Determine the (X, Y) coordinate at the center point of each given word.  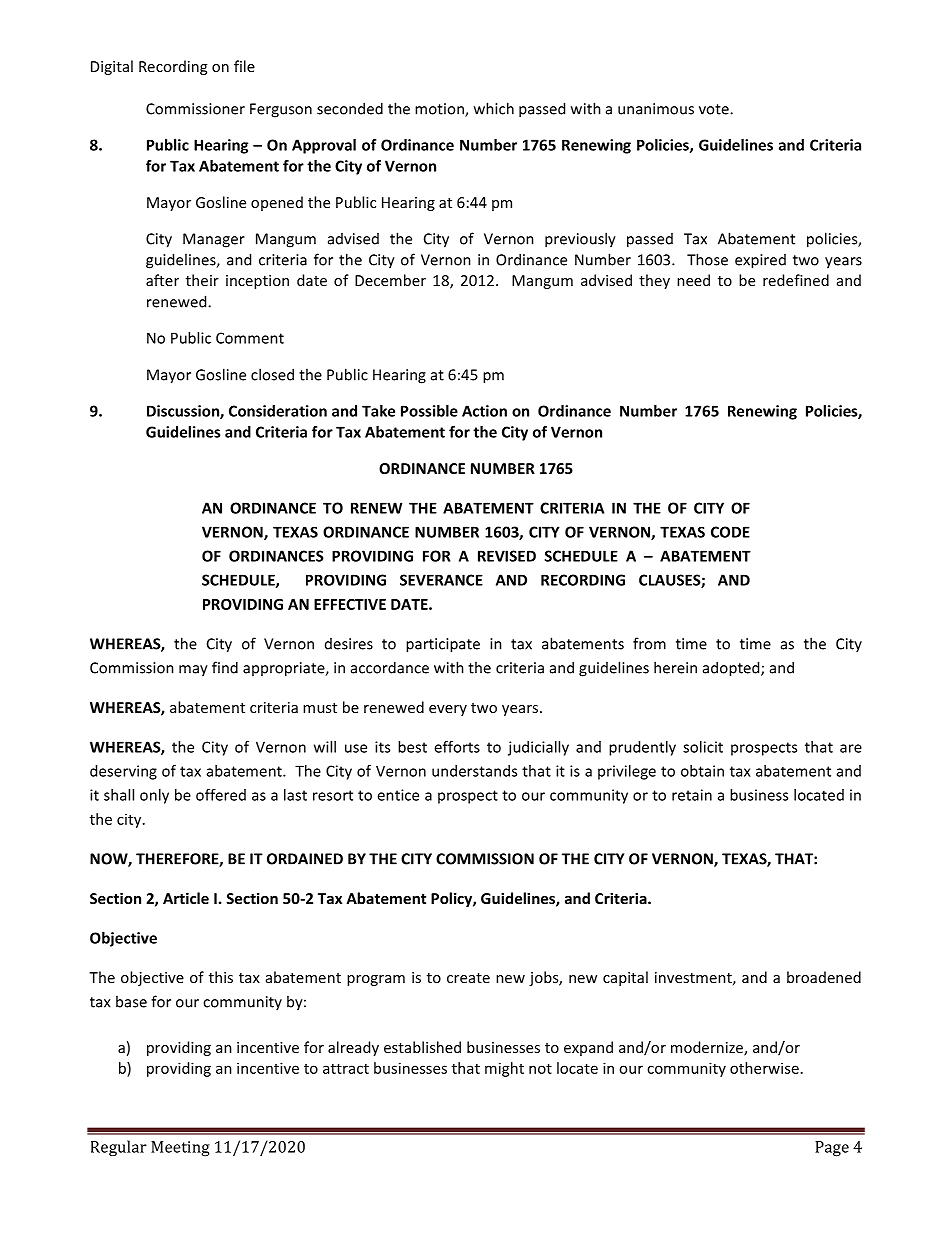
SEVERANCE (441, 580)
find (225, 667)
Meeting (180, 1148)
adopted (732, 669)
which (494, 108)
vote (715, 109)
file (244, 66)
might (504, 1069)
